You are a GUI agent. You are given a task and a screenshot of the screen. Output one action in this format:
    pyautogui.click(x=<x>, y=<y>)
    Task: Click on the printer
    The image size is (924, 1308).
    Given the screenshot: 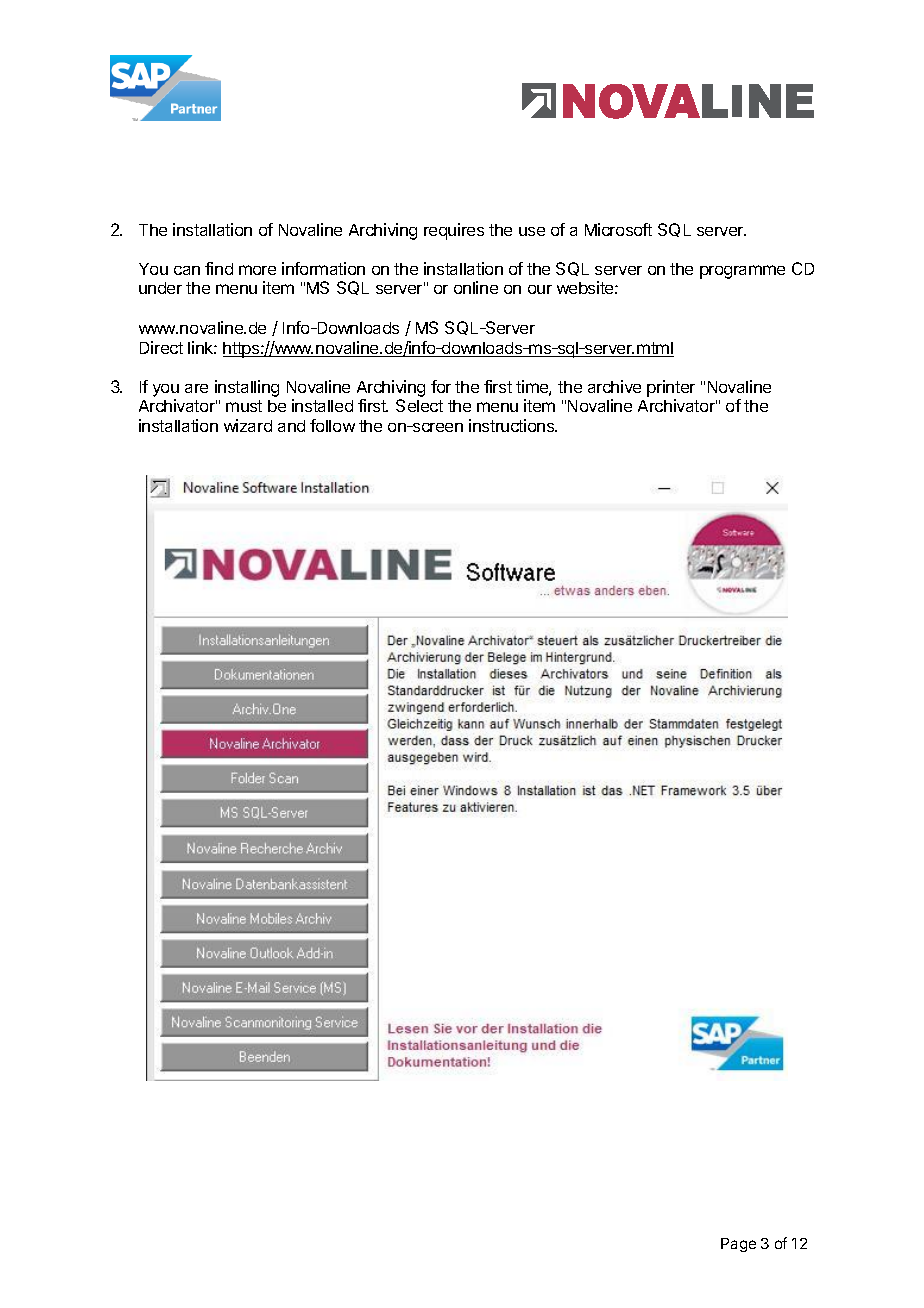 What is the action you would take?
    pyautogui.click(x=671, y=388)
